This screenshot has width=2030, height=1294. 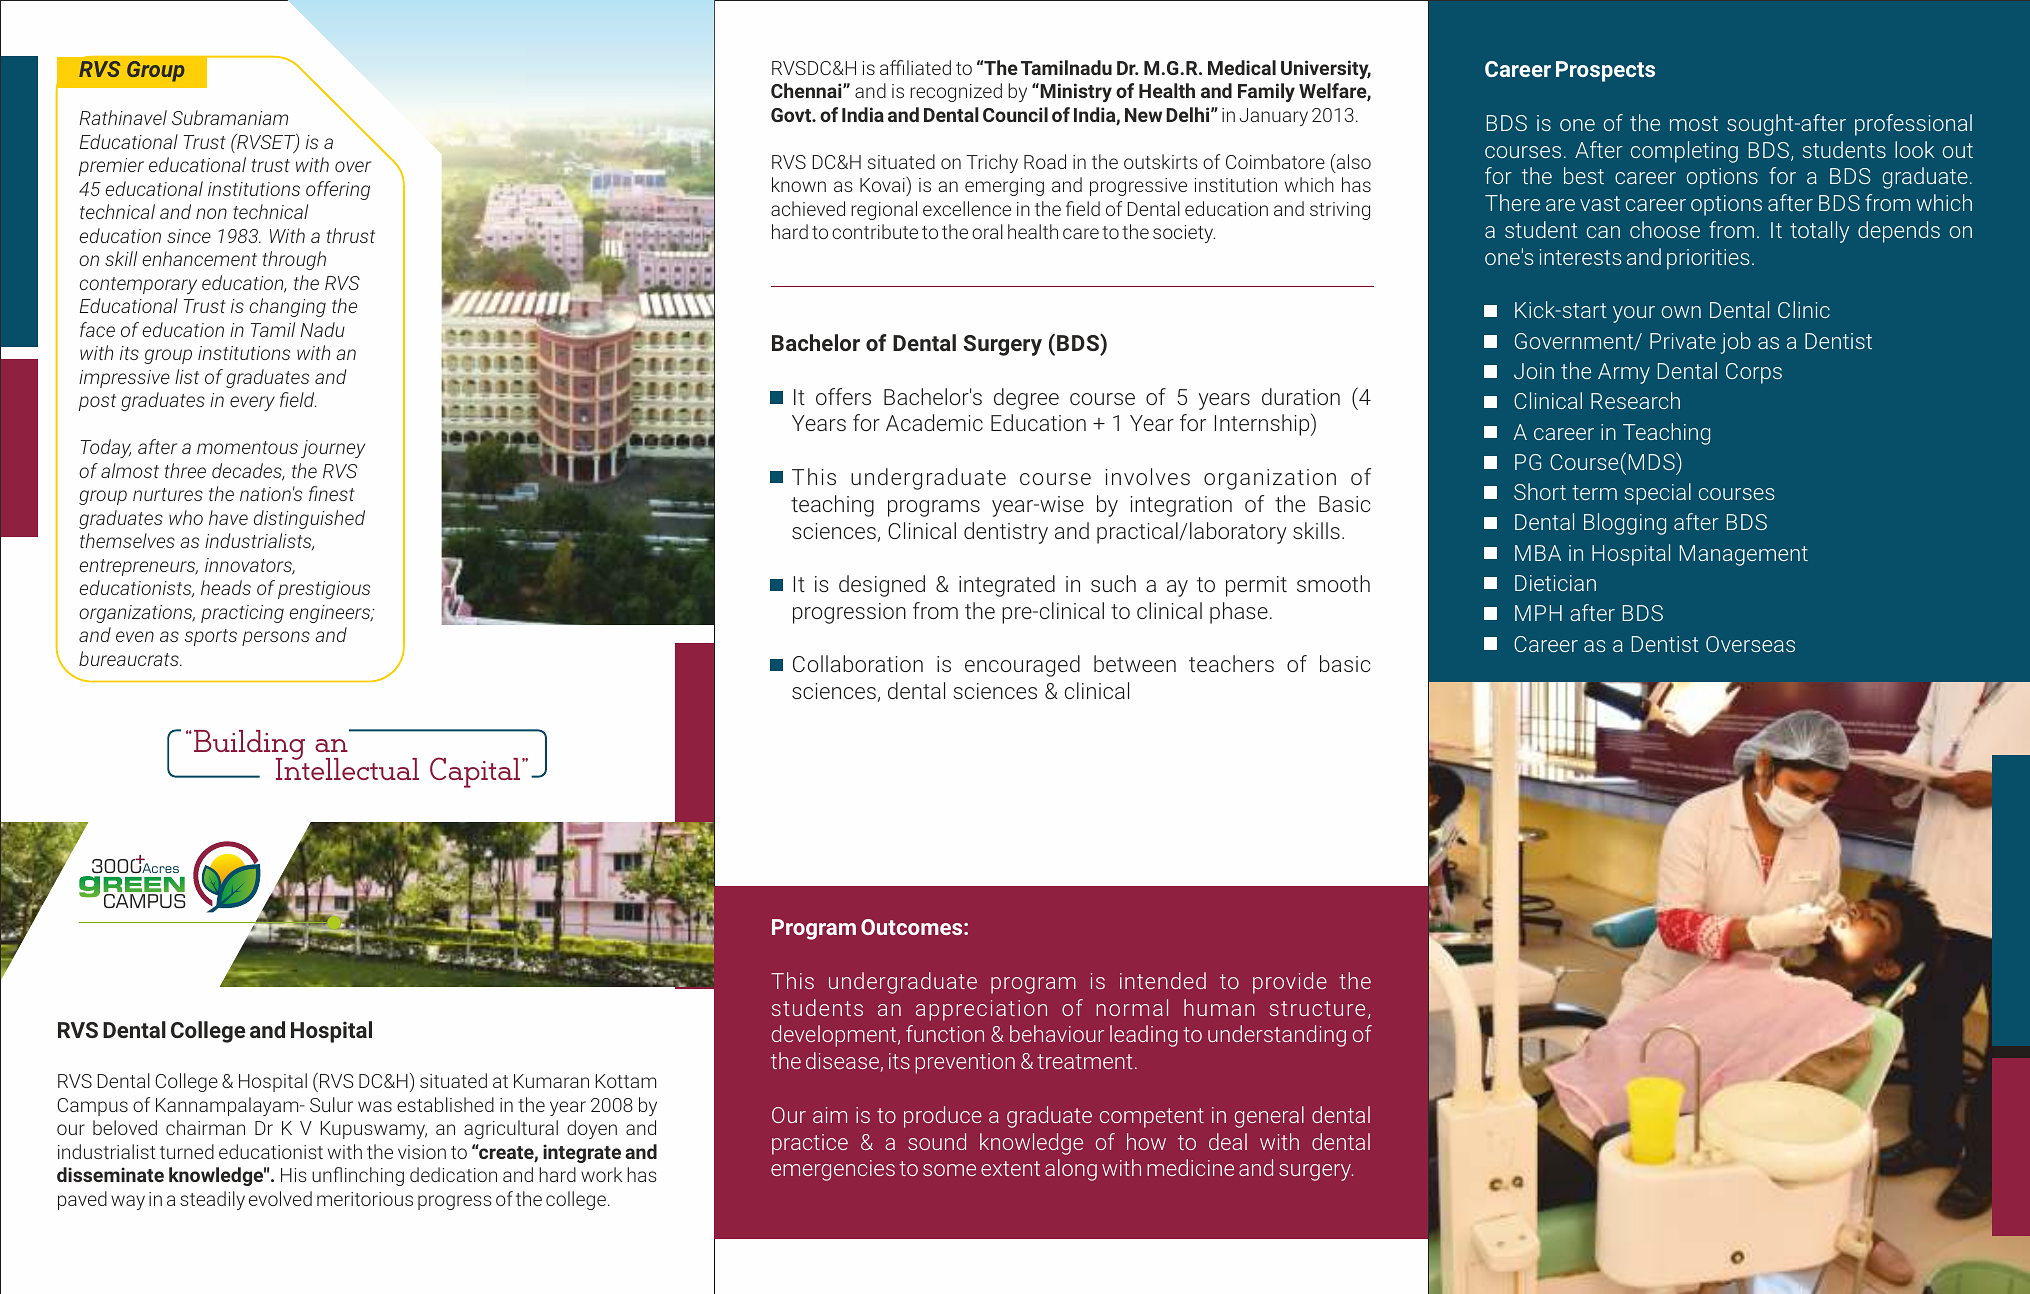 I want to click on Outcomes, so click(x=913, y=927).
